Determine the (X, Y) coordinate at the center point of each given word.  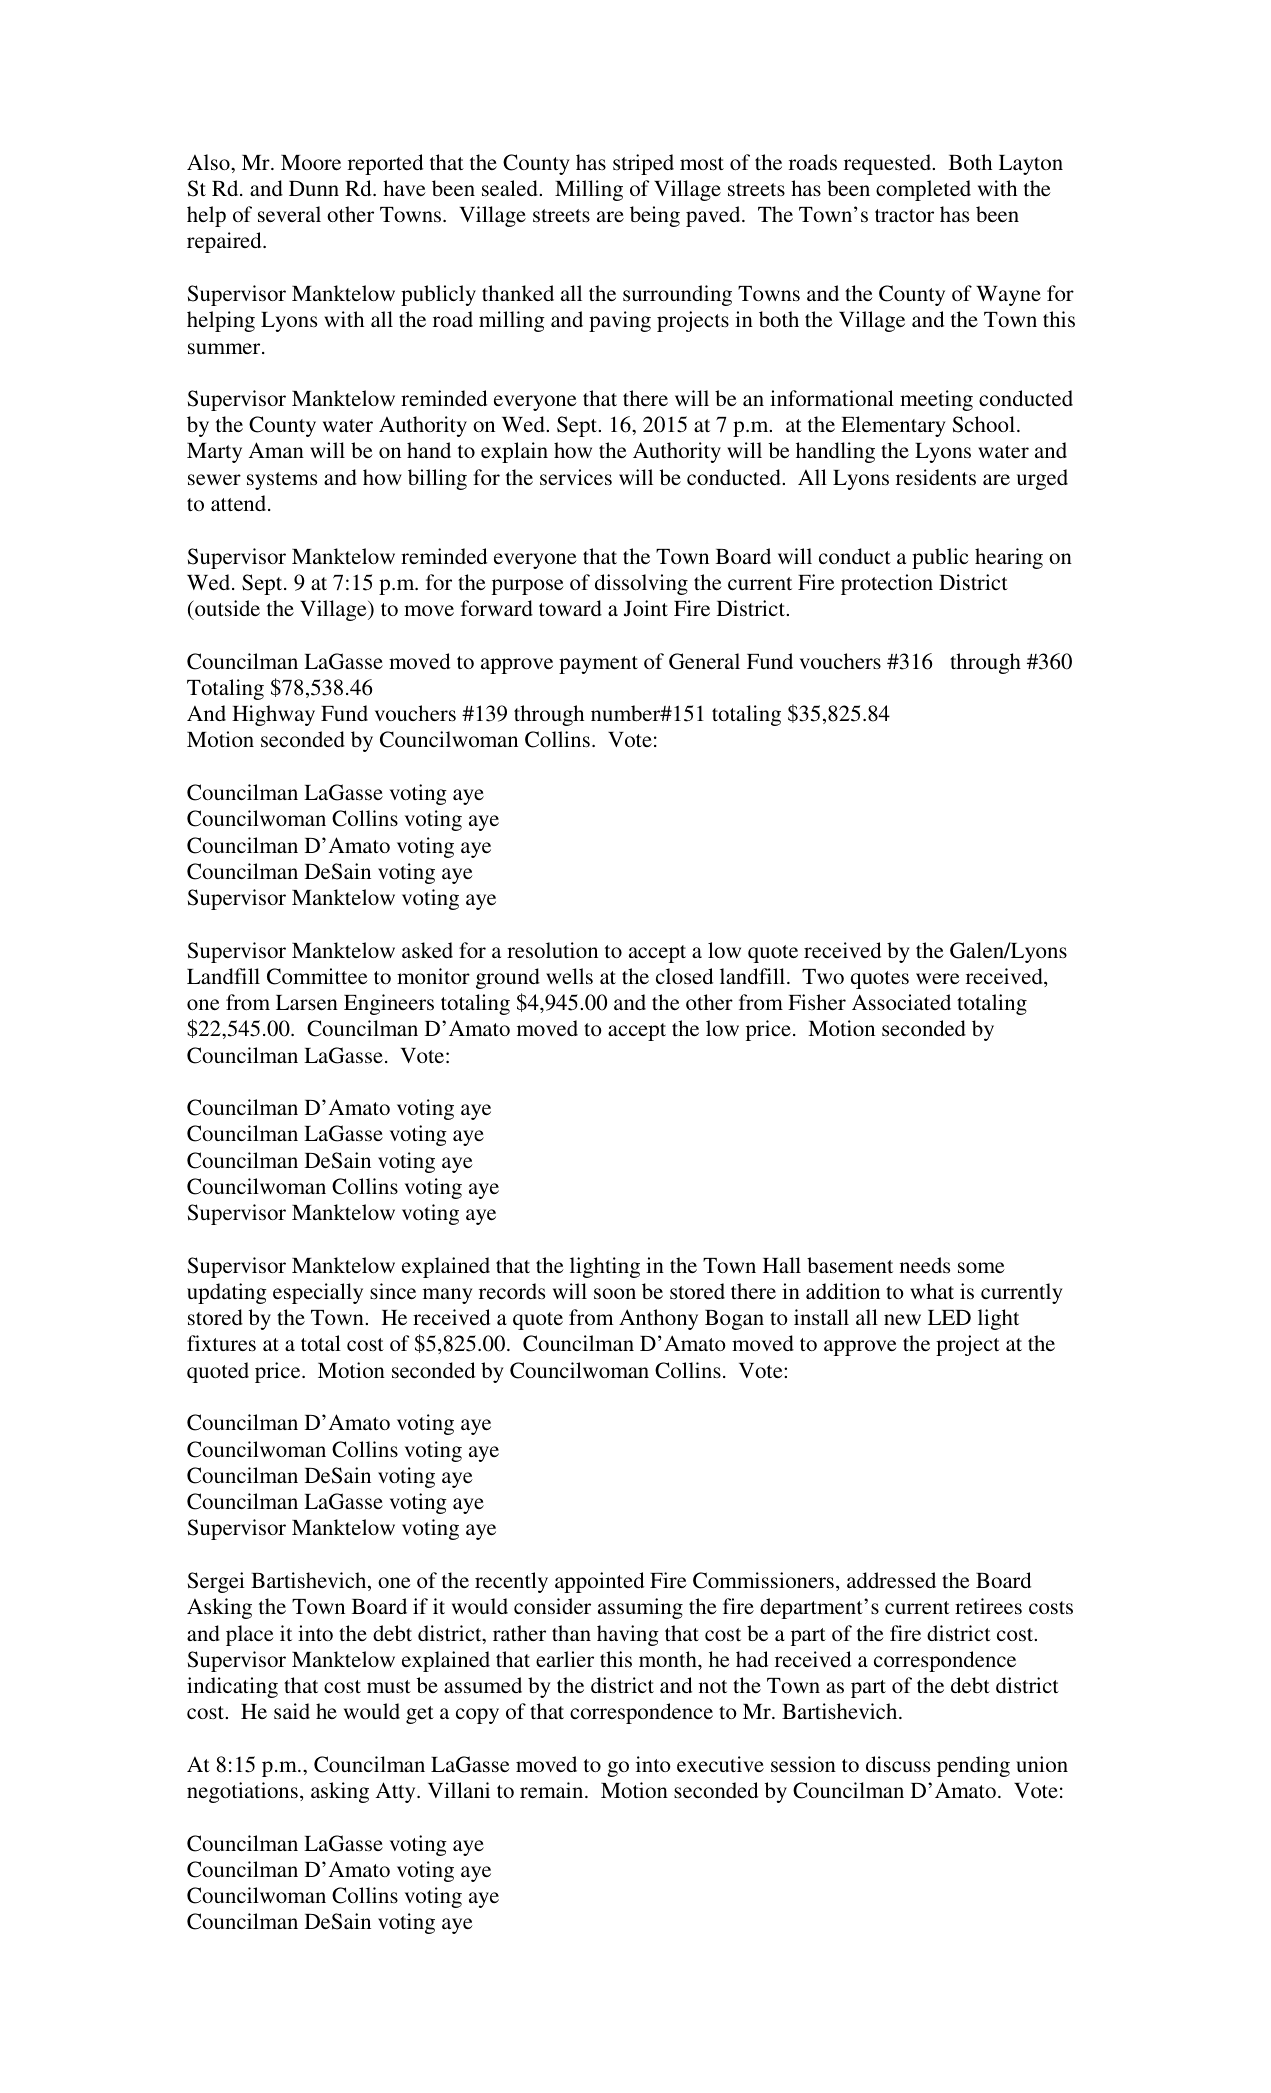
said (292, 1711)
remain (553, 1790)
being (655, 216)
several (289, 214)
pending (973, 1766)
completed (923, 190)
